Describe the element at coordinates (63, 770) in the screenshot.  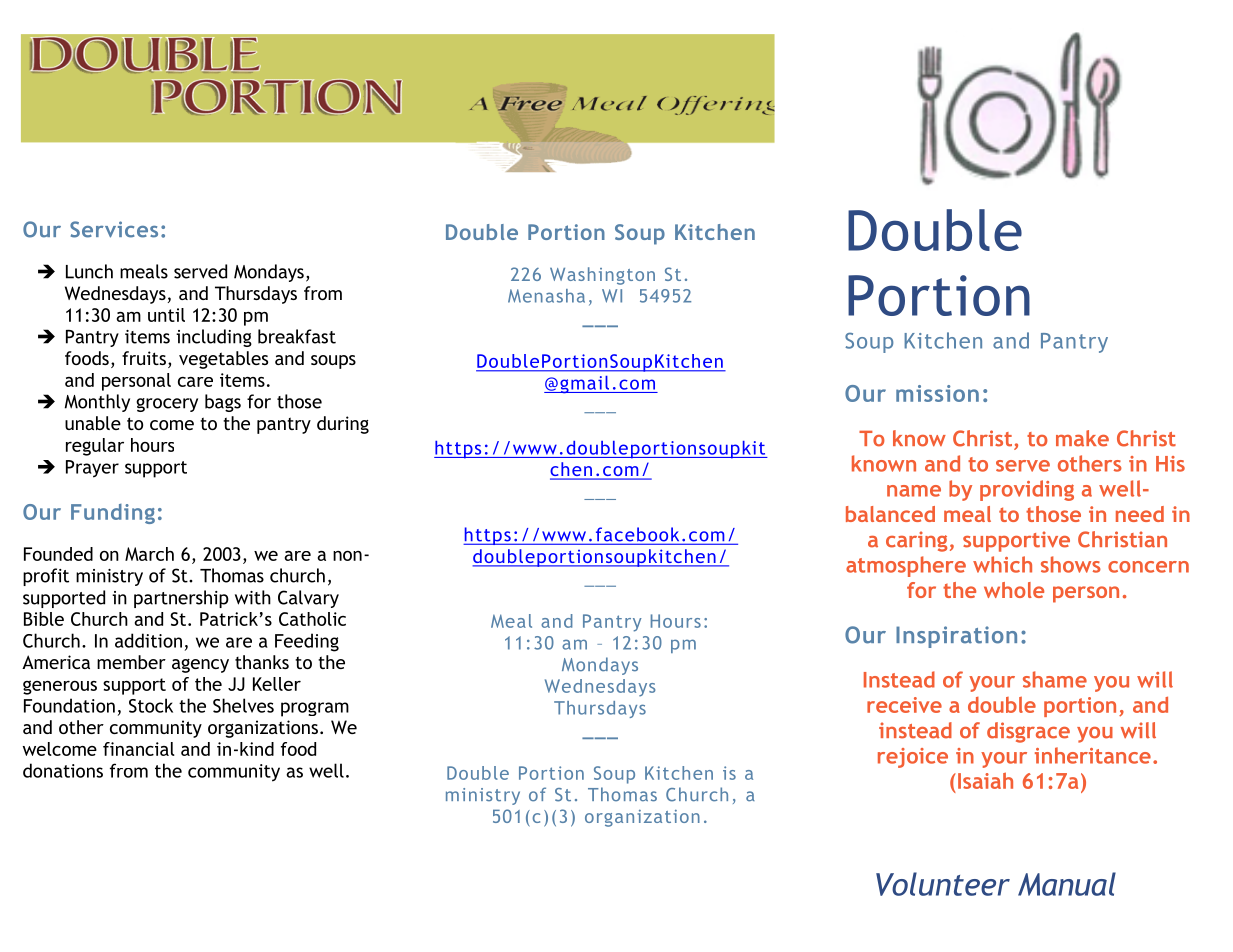
I see `donations` at that location.
